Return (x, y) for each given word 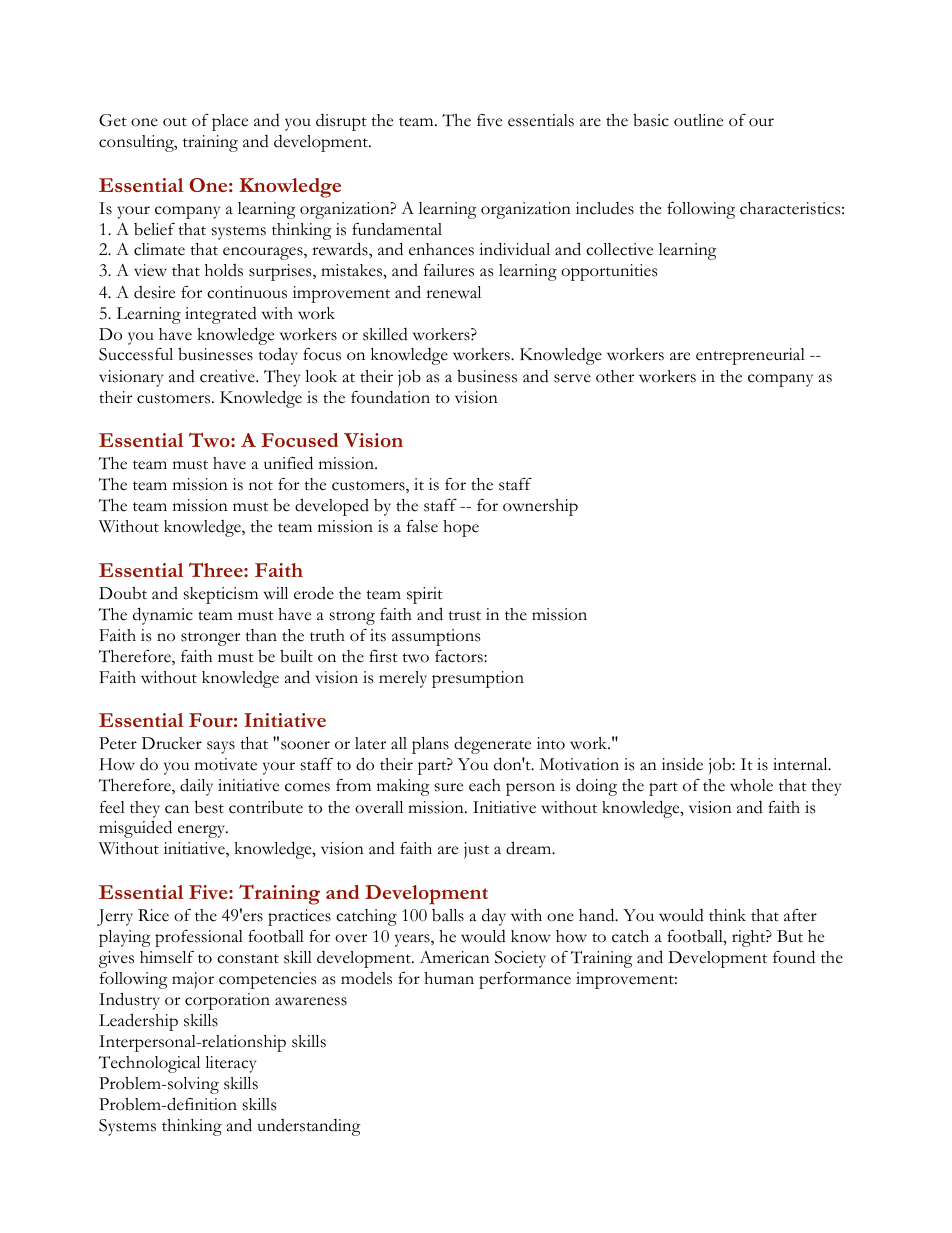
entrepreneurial (750, 356)
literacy (230, 1064)
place (230, 122)
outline (698, 120)
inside (682, 764)
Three (217, 569)
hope (461, 528)
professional (199, 938)
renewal (453, 292)
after (800, 915)
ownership (540, 507)
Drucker (172, 743)
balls (448, 915)
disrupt (341, 122)
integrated (221, 315)
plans (430, 745)
